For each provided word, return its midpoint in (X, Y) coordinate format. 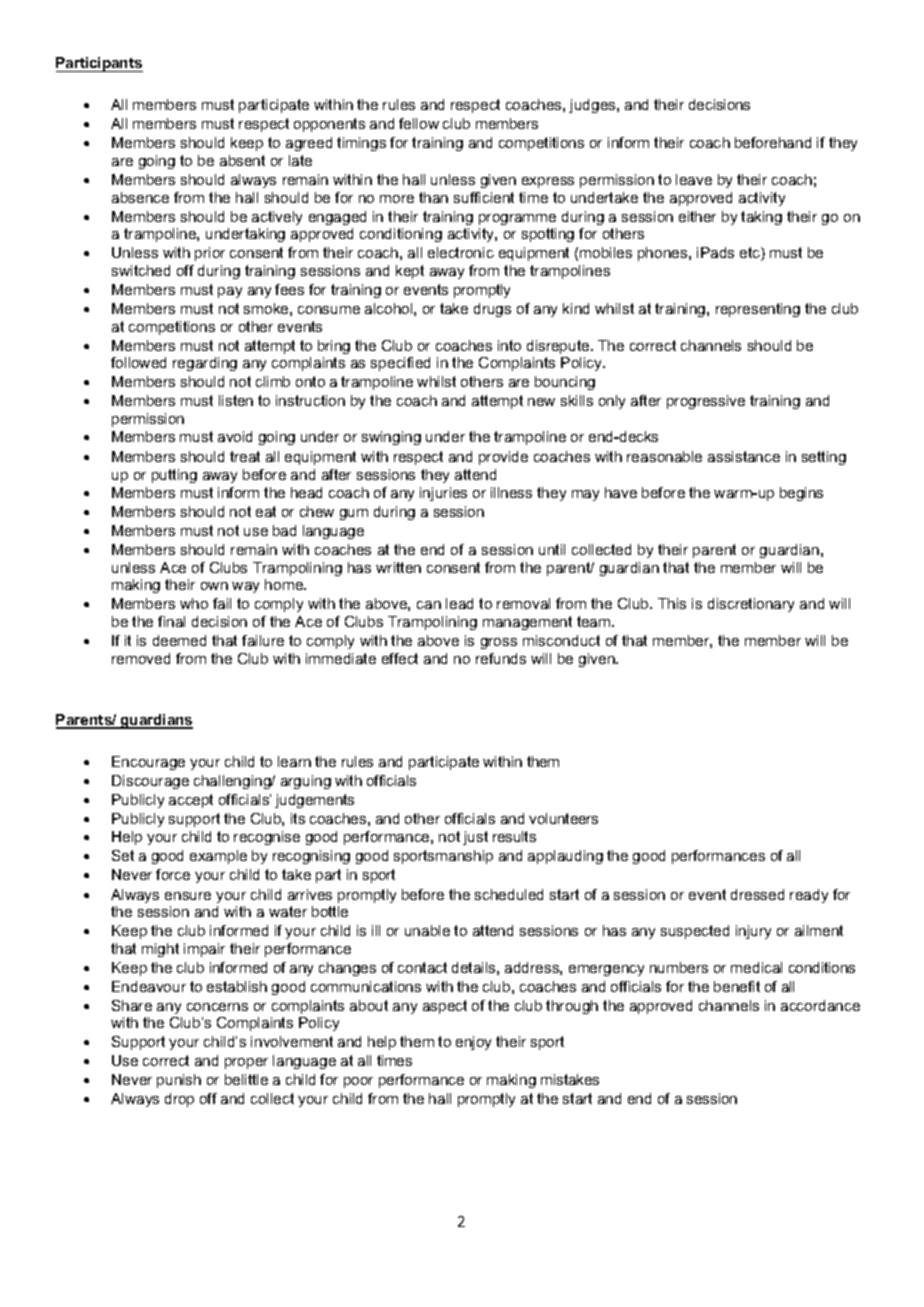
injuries (443, 494)
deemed (179, 640)
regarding (205, 364)
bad (284, 530)
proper (246, 1063)
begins (801, 494)
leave (694, 179)
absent (242, 160)
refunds (501, 658)
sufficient (484, 197)
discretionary (751, 605)
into (509, 345)
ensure (188, 896)
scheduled (509, 894)
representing (758, 310)
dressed (757, 894)
